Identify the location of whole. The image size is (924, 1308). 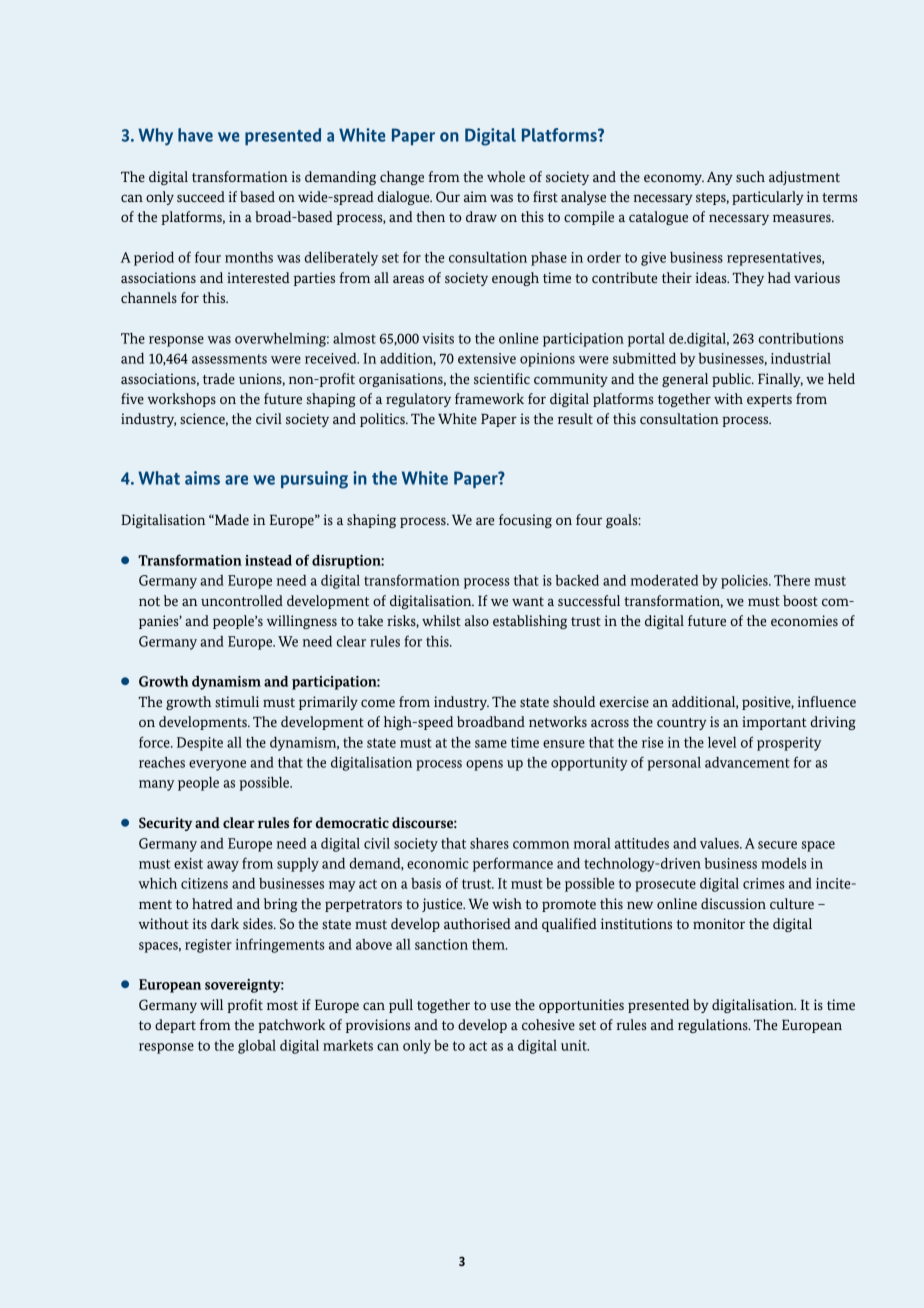
(506, 176).
